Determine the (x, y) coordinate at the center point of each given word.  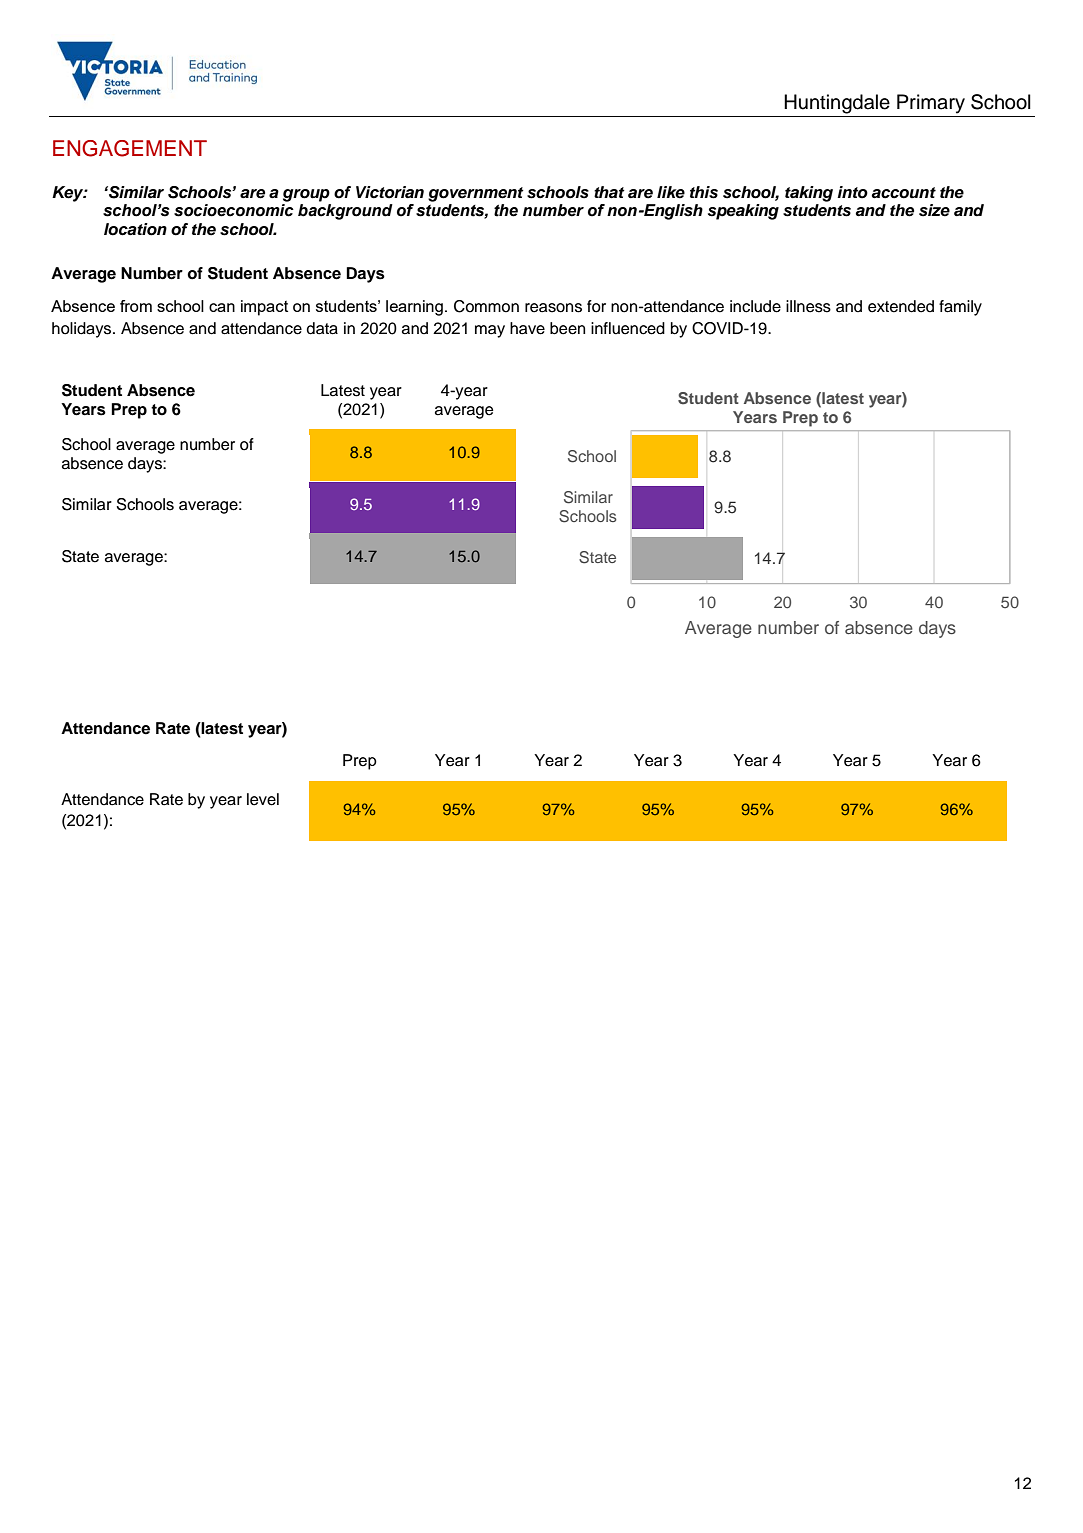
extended (901, 306)
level (263, 799)
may (490, 331)
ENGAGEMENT (130, 148)
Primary (931, 104)
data (322, 328)
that (609, 192)
